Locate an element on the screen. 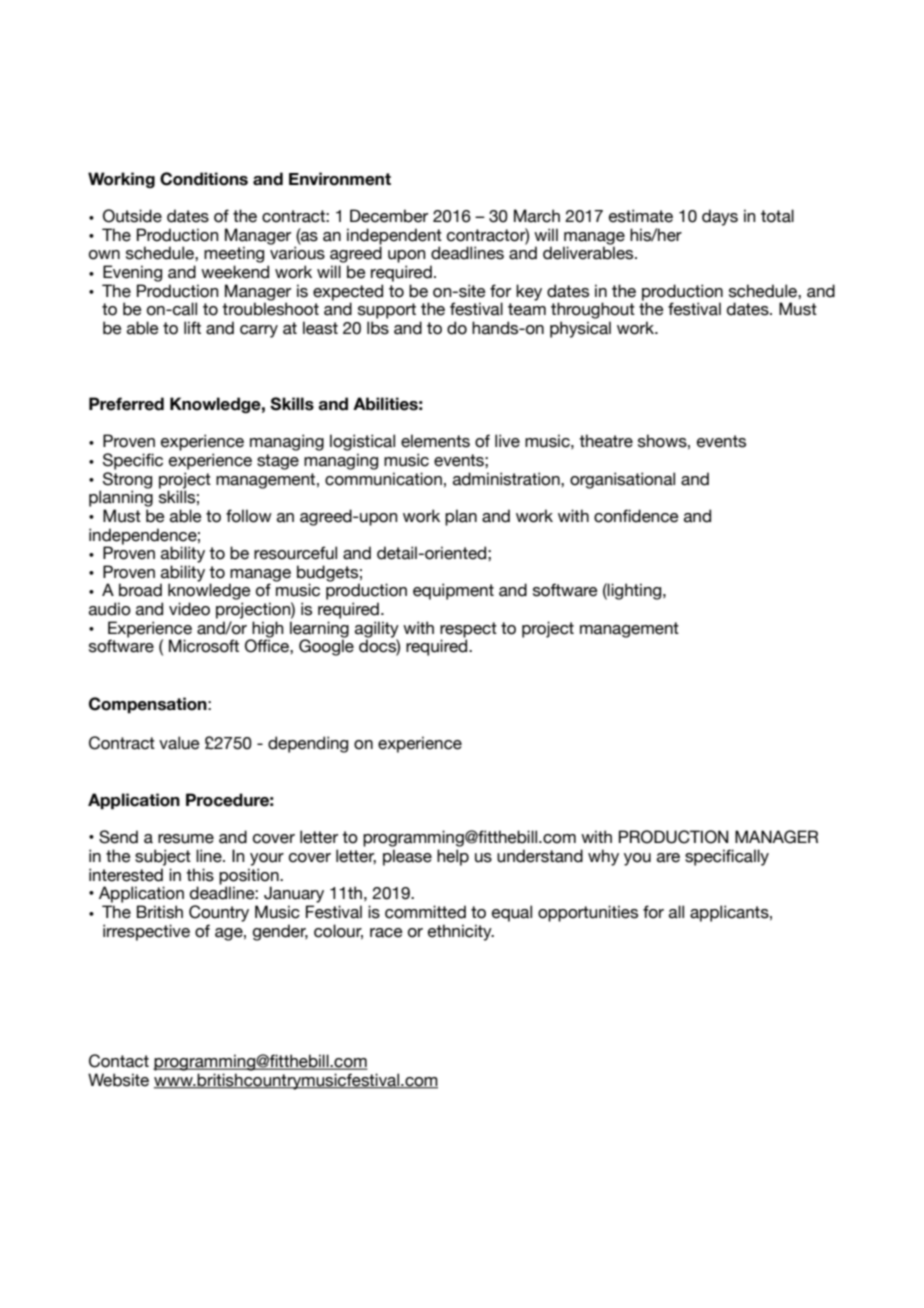 The width and height of the screenshot is (924, 1308). days is located at coordinates (720, 217).
